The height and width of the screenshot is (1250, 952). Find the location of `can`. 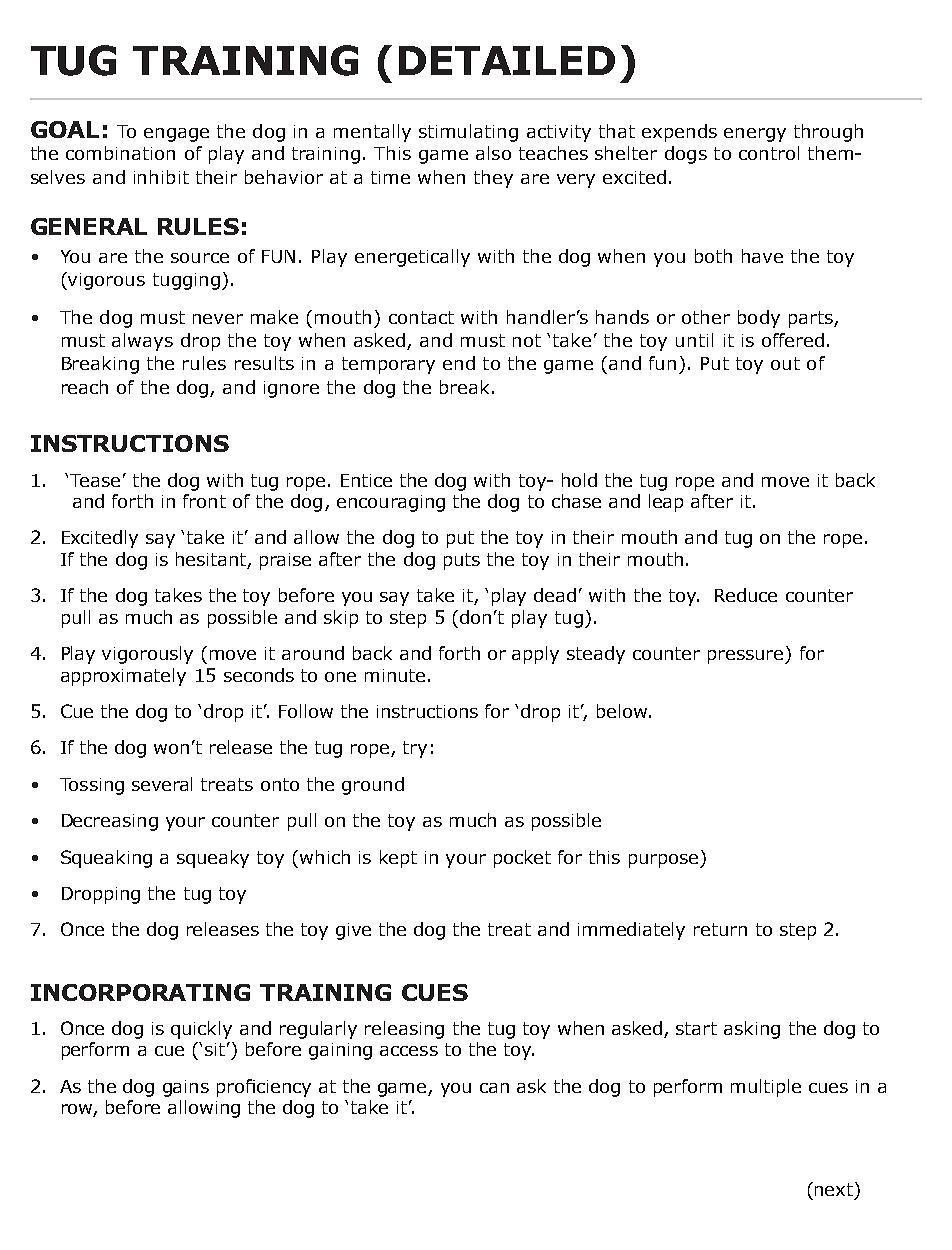

can is located at coordinates (494, 1088).
